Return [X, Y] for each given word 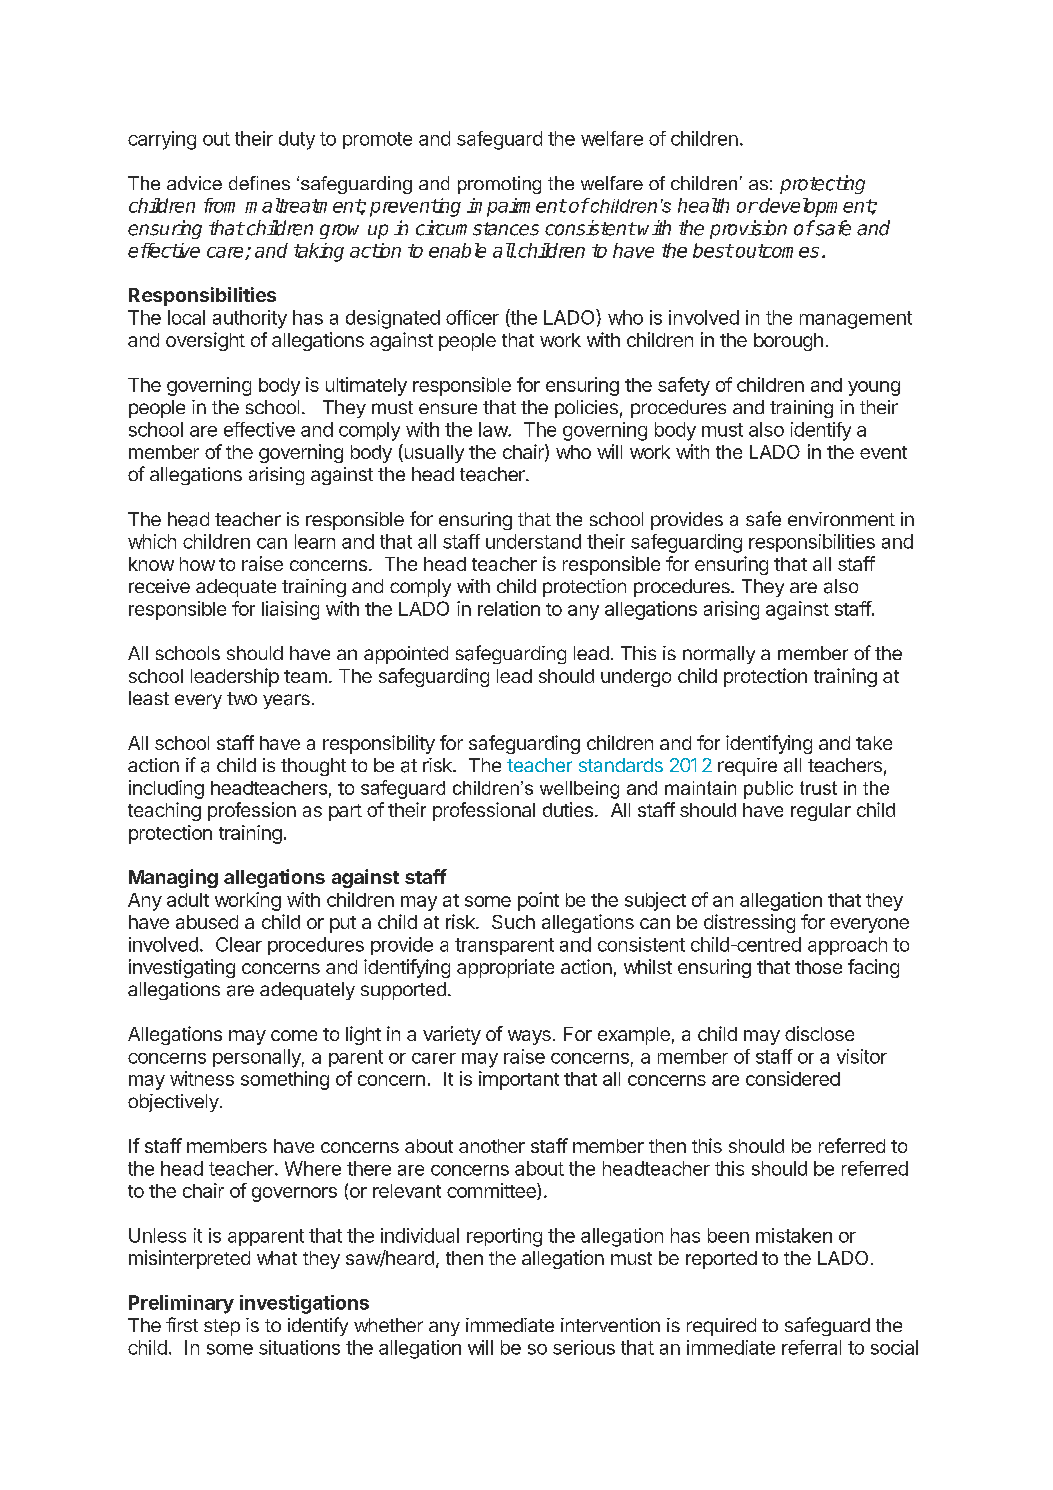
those [818, 967]
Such [513, 922]
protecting [822, 184]
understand [533, 541]
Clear [239, 944]
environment [841, 519]
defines [259, 183]
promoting [499, 185]
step [222, 1327]
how [197, 564]
